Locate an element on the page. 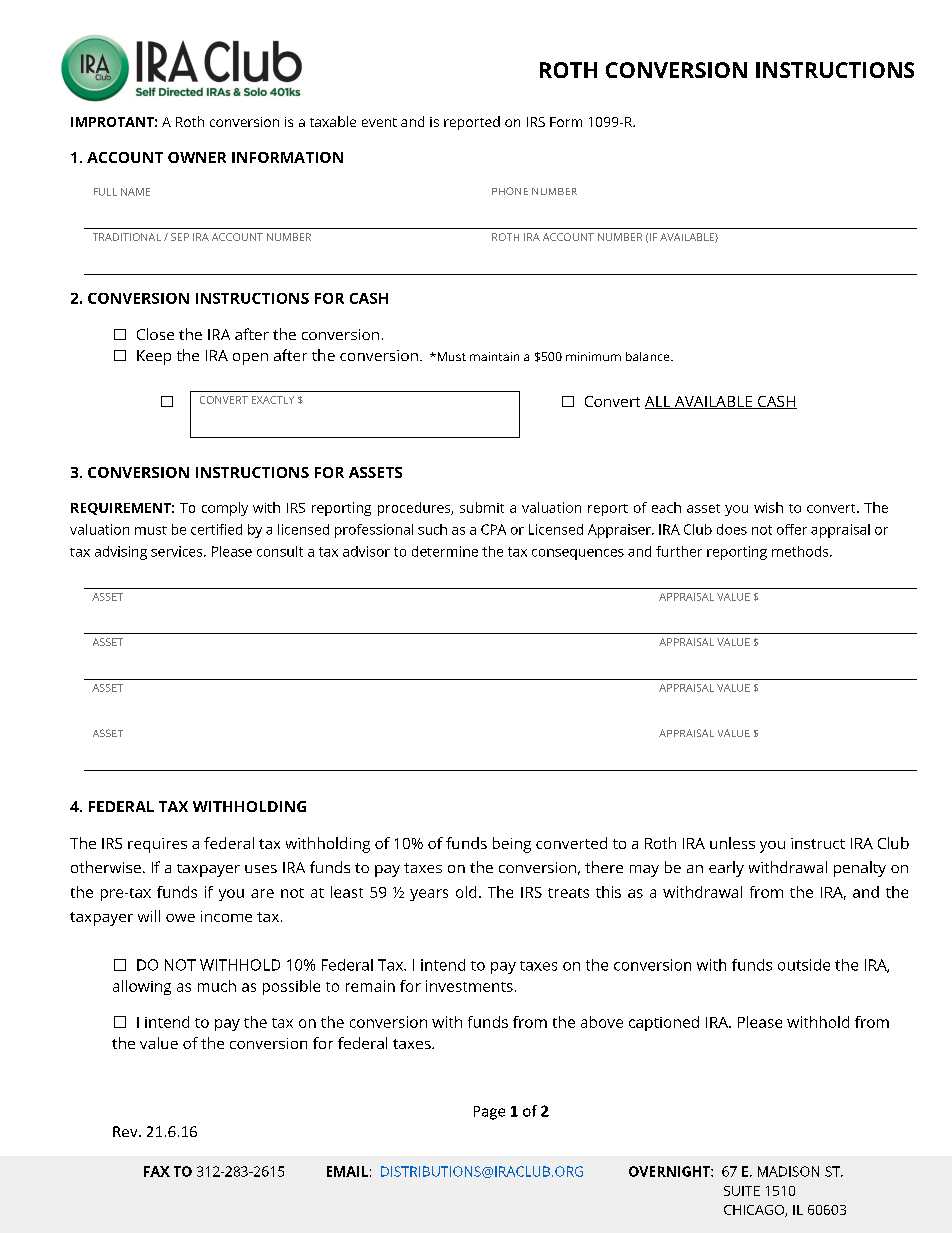 The height and width of the document is (1233, 952). wish is located at coordinates (768, 507).
